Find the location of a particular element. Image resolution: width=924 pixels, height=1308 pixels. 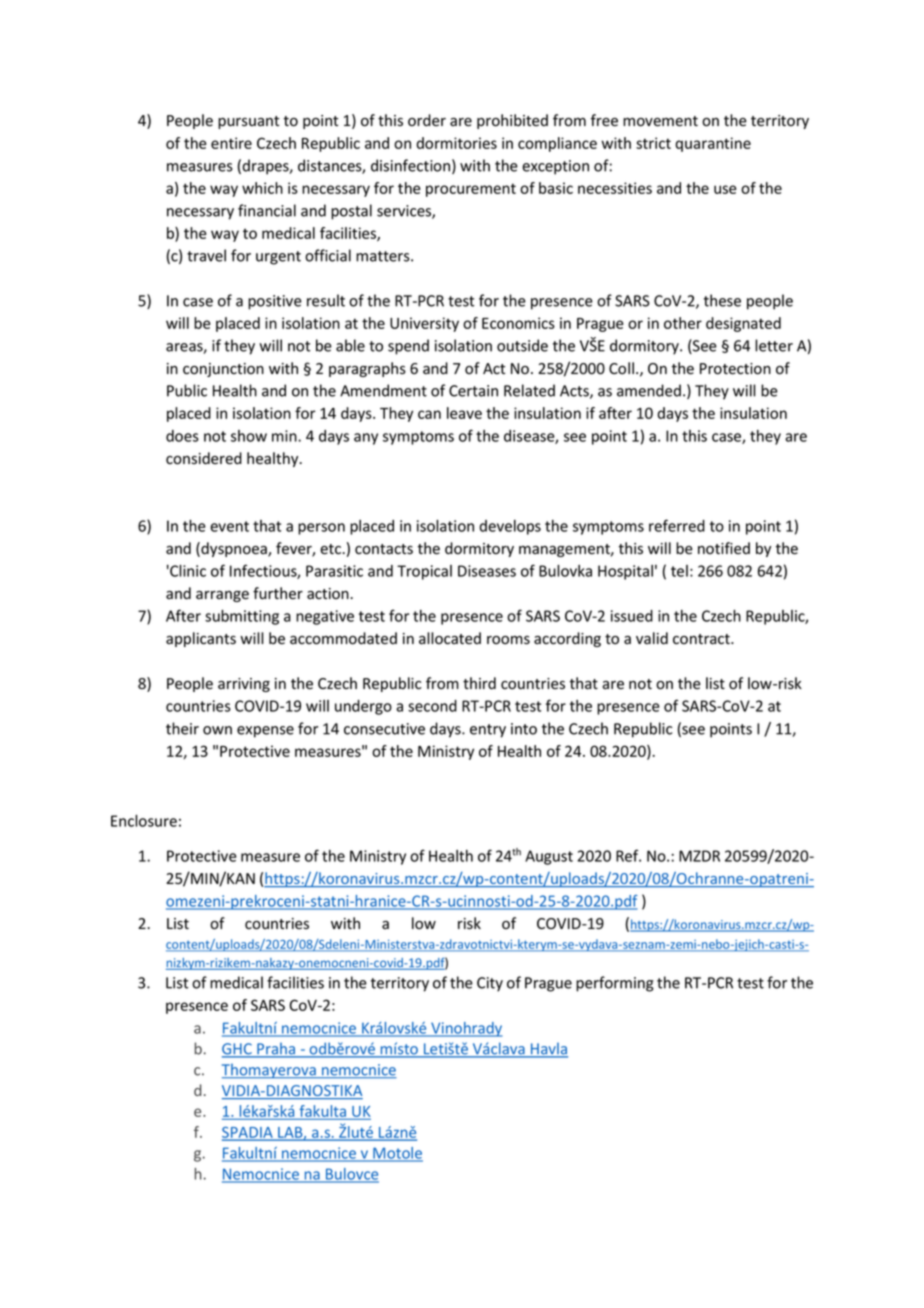

amended is located at coordinates (649, 390).
